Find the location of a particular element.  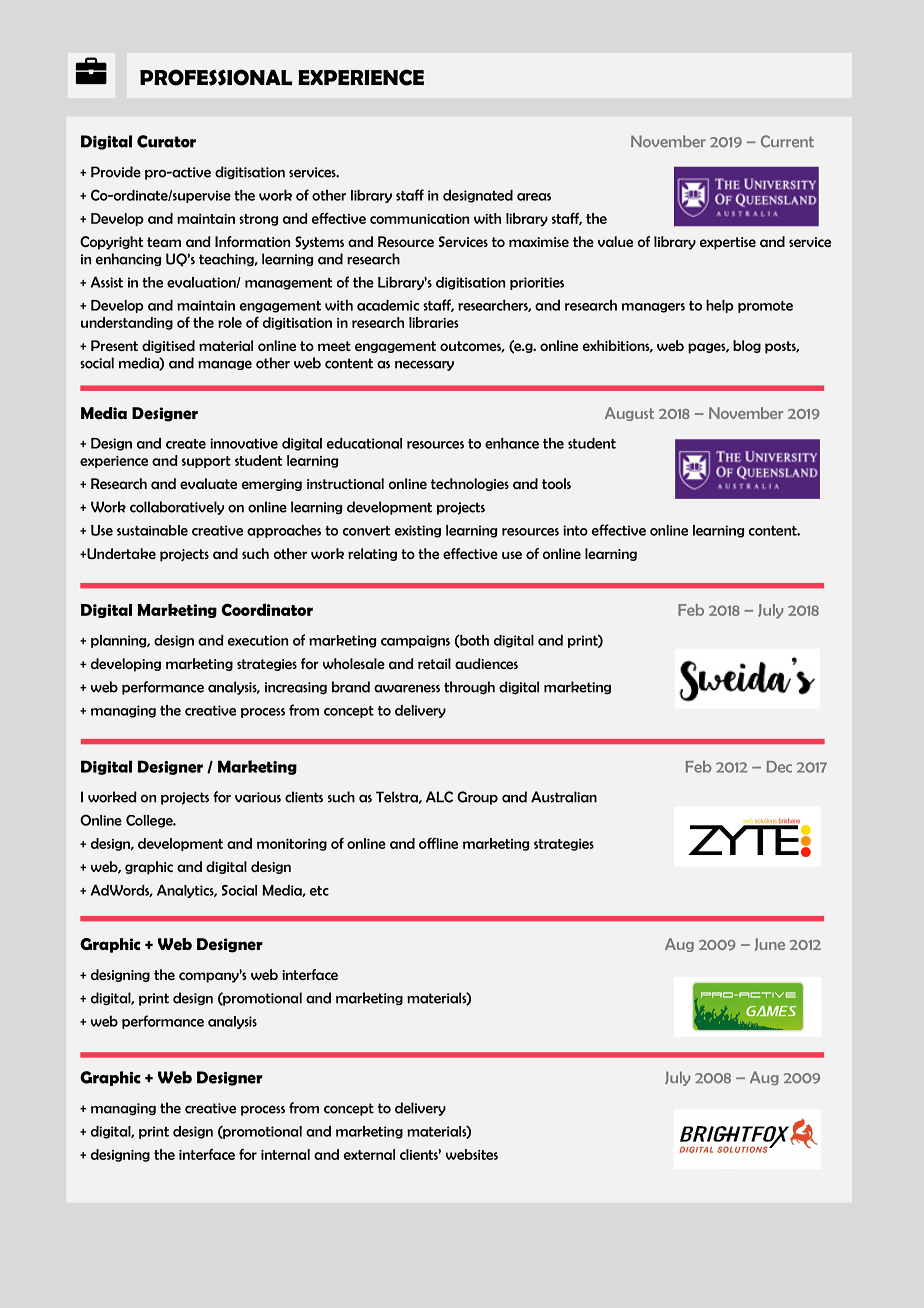

technologies is located at coordinates (470, 484).
